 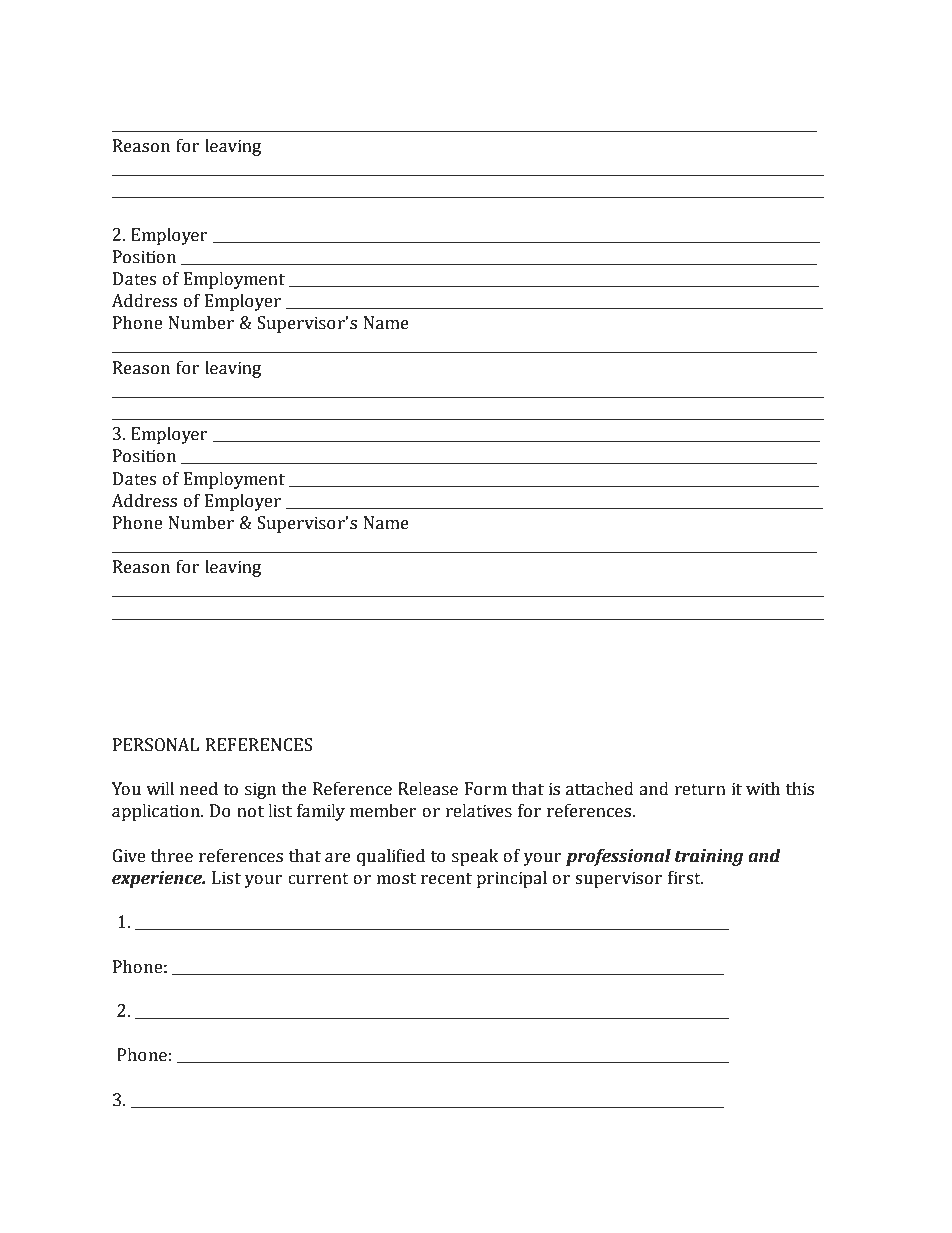 I want to click on professional, so click(x=618, y=857).
